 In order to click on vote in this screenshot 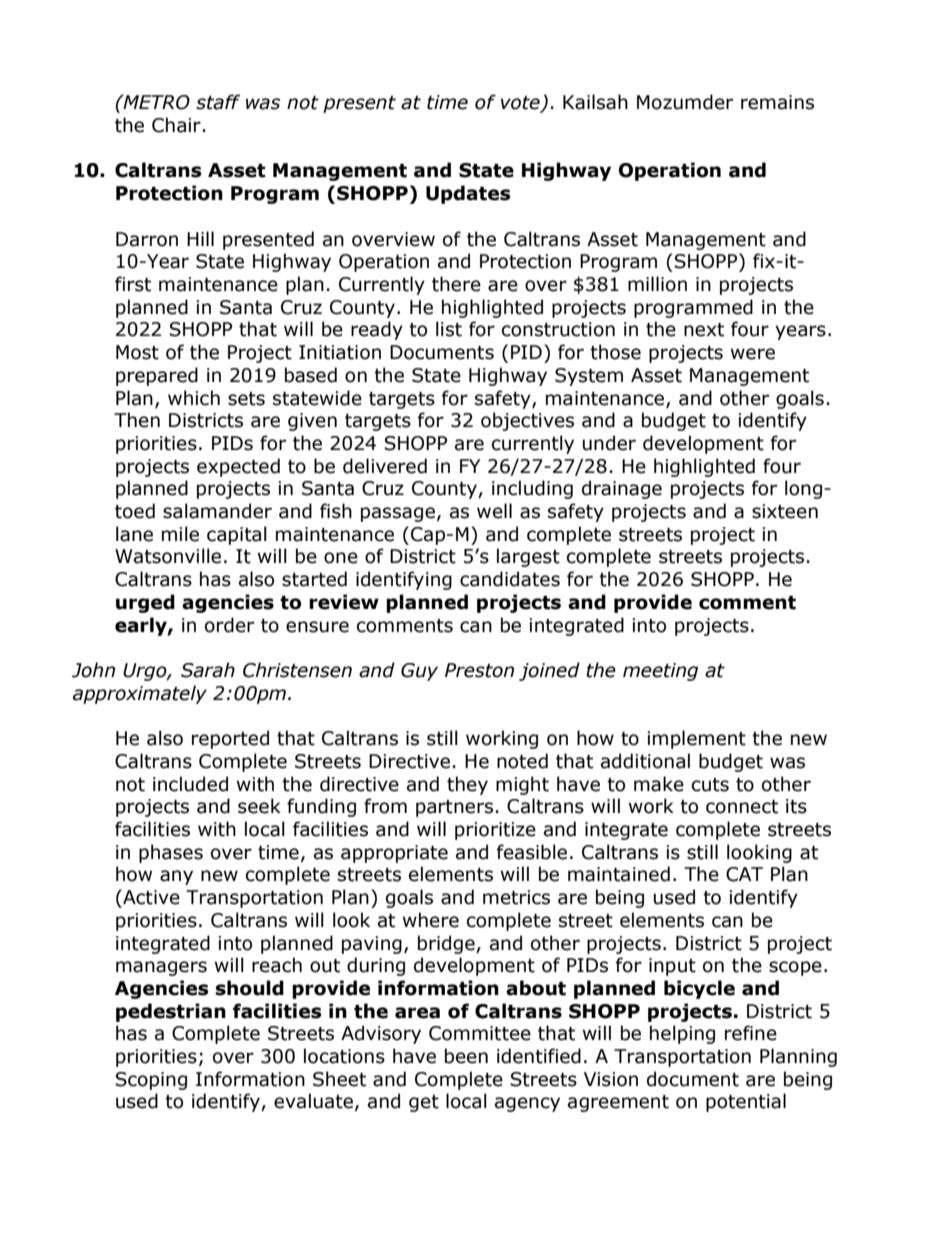, I will do `click(521, 104)`.
